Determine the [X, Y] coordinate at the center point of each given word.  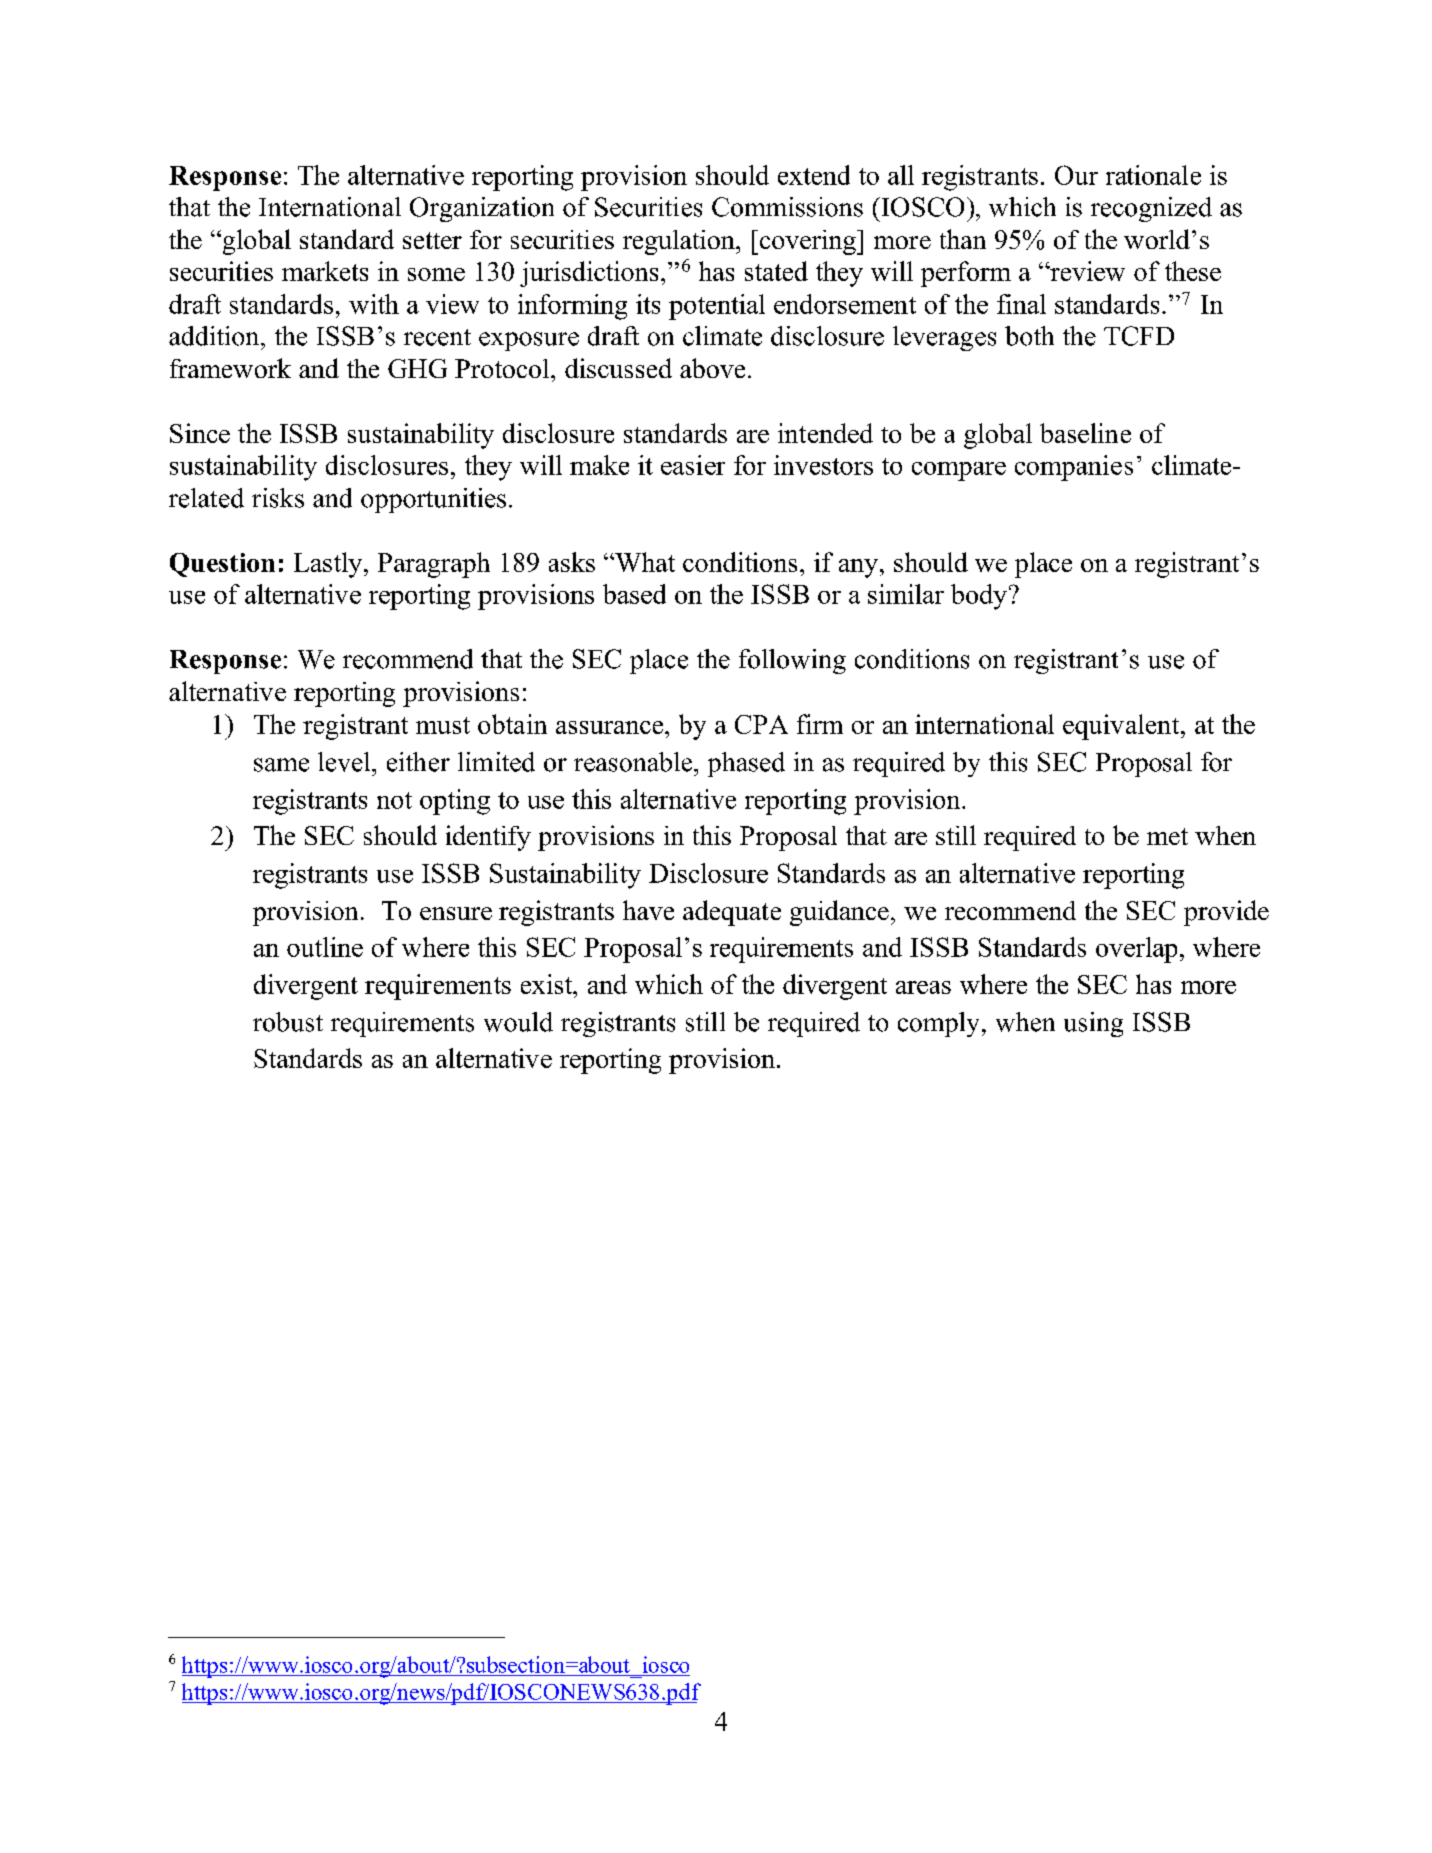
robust [288, 1022]
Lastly [329, 565]
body [979, 597]
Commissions [787, 207]
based [634, 594]
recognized [1151, 209]
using [1093, 1024]
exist [548, 984]
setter [432, 240]
